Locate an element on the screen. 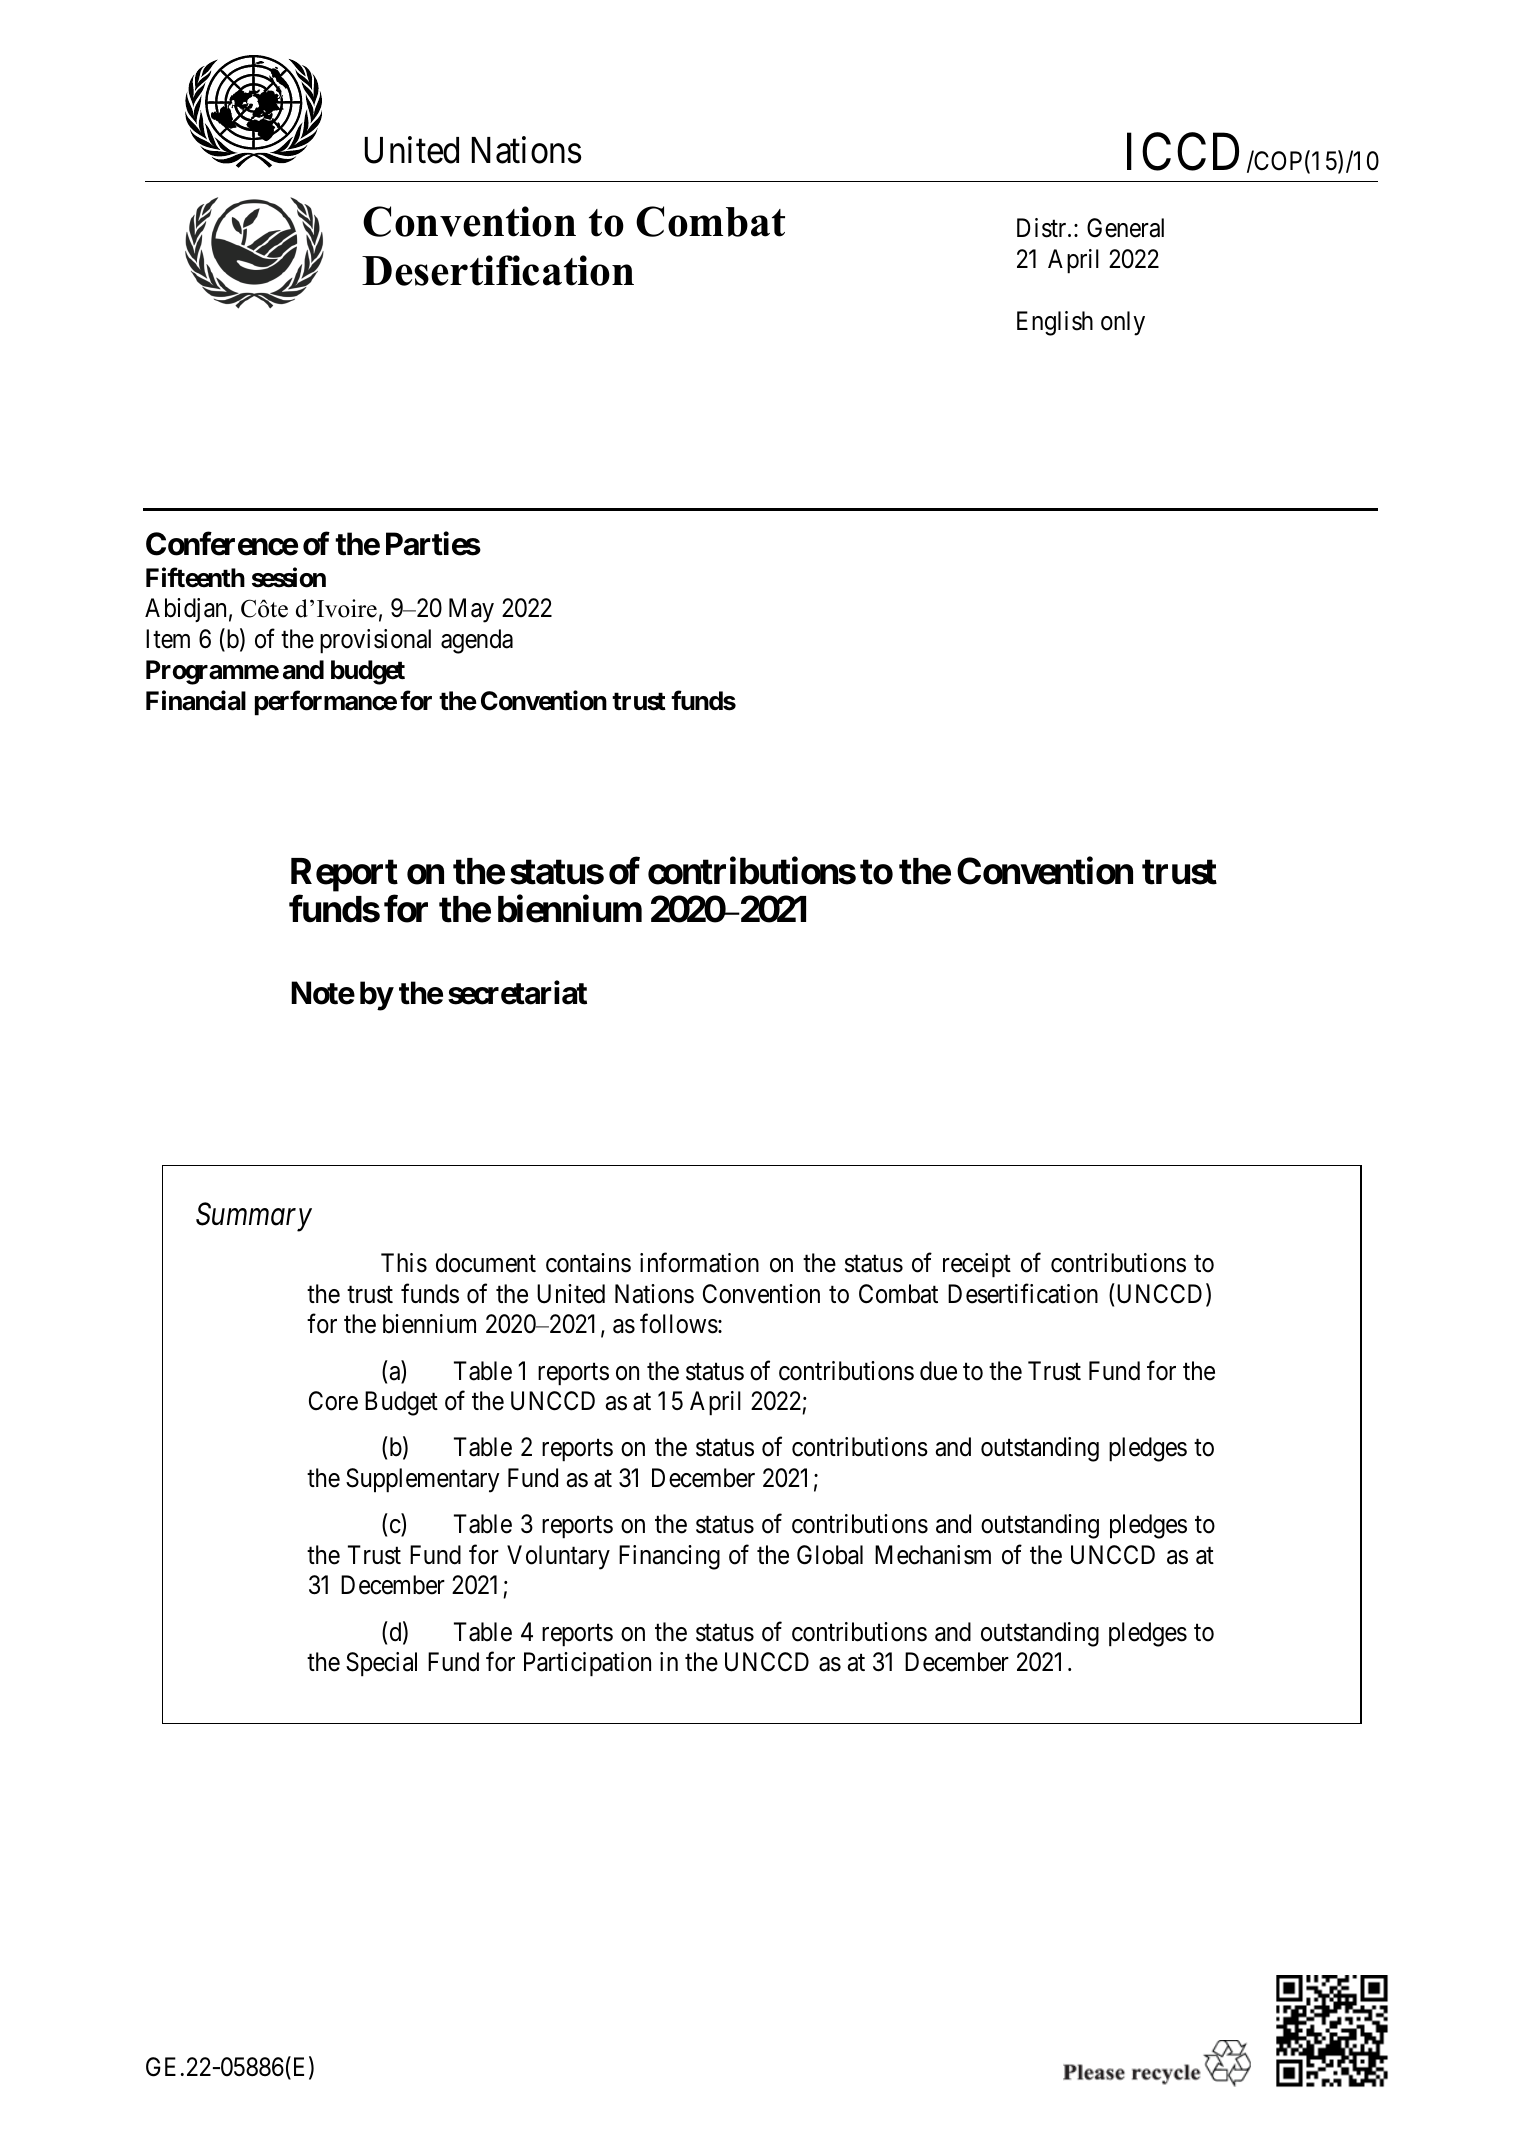  only is located at coordinates (1123, 323).
